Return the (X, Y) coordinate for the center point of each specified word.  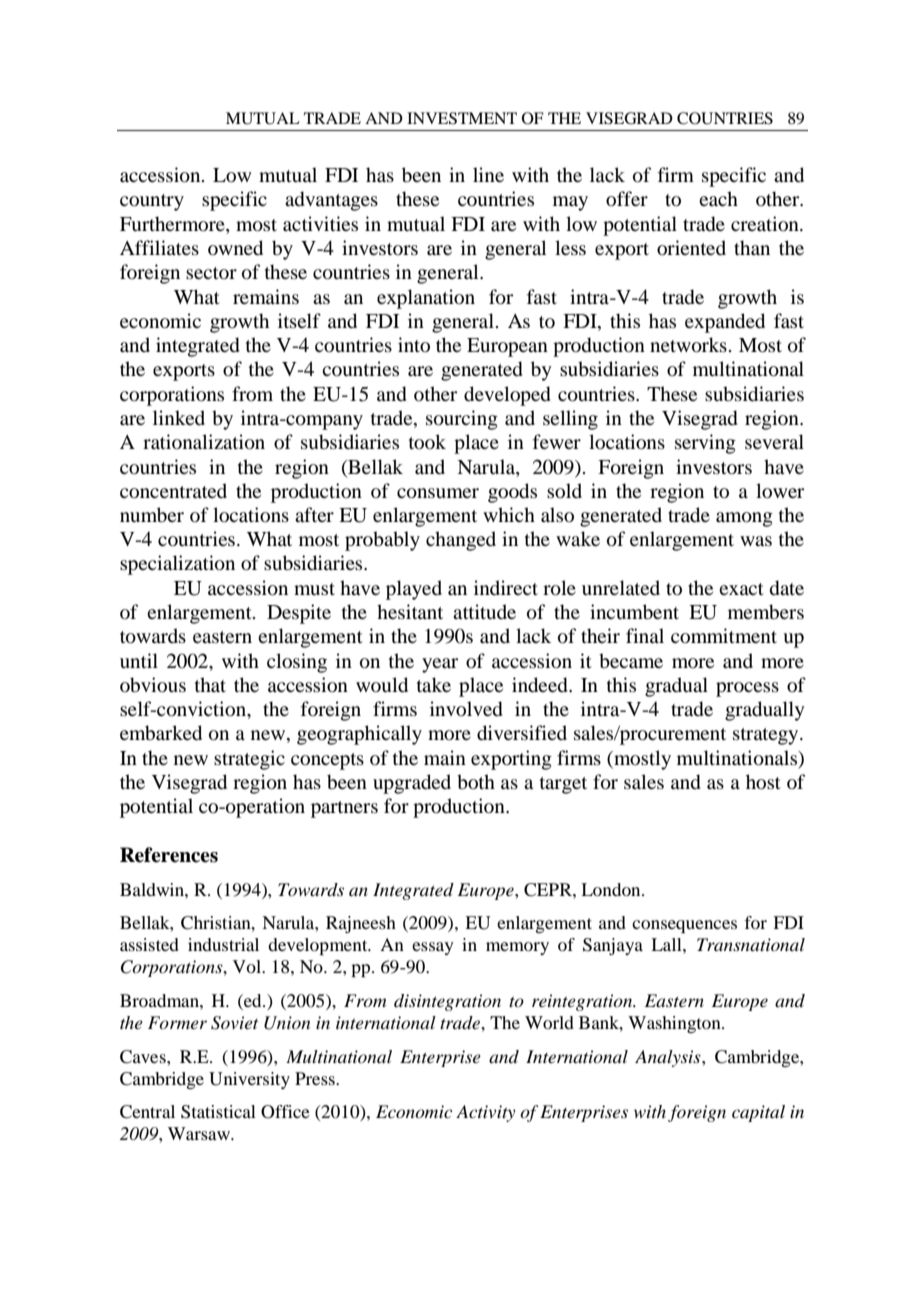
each (718, 198)
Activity (486, 1113)
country (152, 202)
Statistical (218, 1112)
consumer (438, 493)
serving (705, 444)
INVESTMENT (462, 118)
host (763, 782)
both (476, 782)
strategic (249, 760)
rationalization (204, 442)
